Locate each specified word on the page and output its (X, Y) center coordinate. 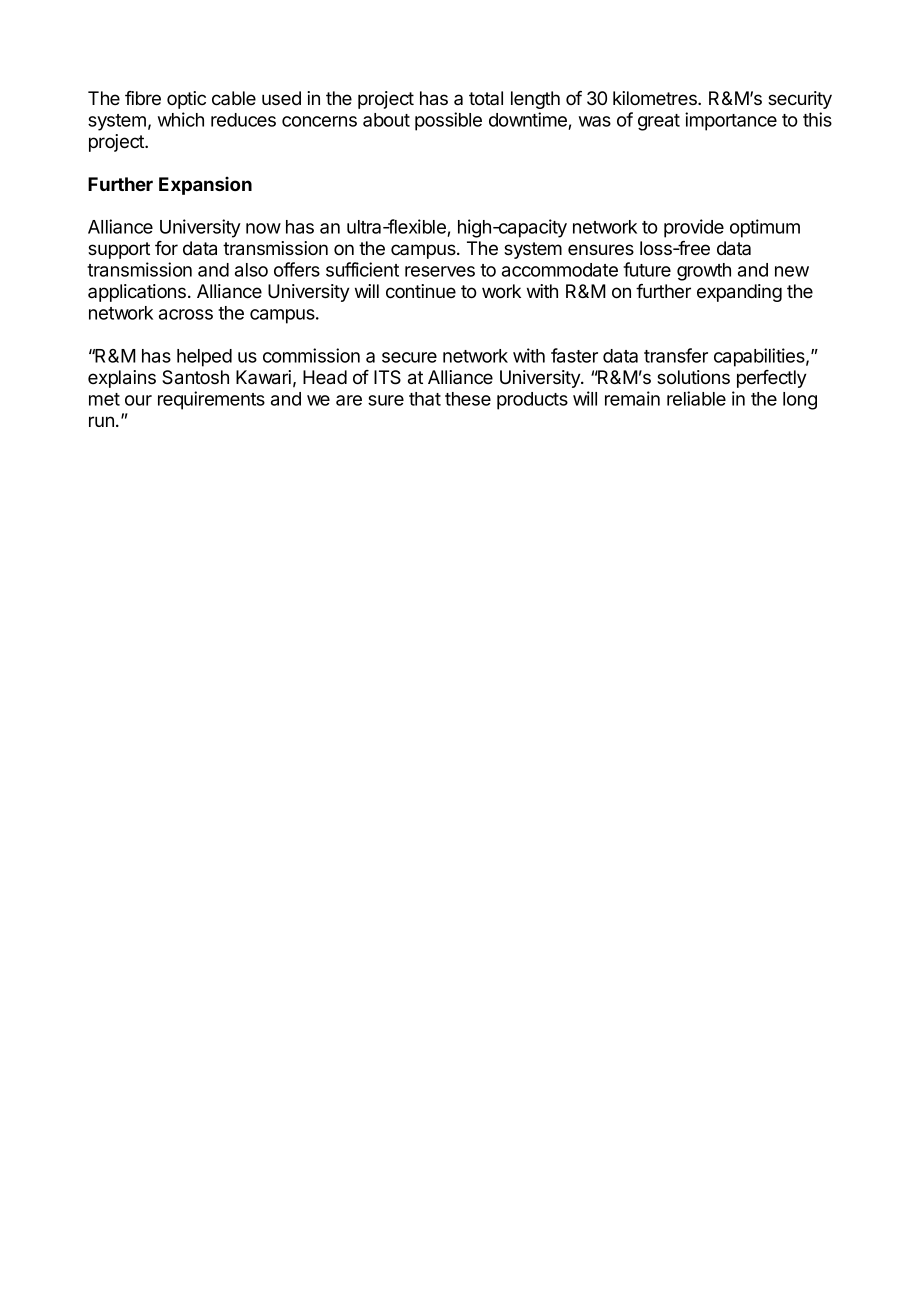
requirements (211, 400)
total (486, 98)
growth (704, 272)
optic (186, 100)
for (166, 248)
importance (731, 121)
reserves (440, 271)
